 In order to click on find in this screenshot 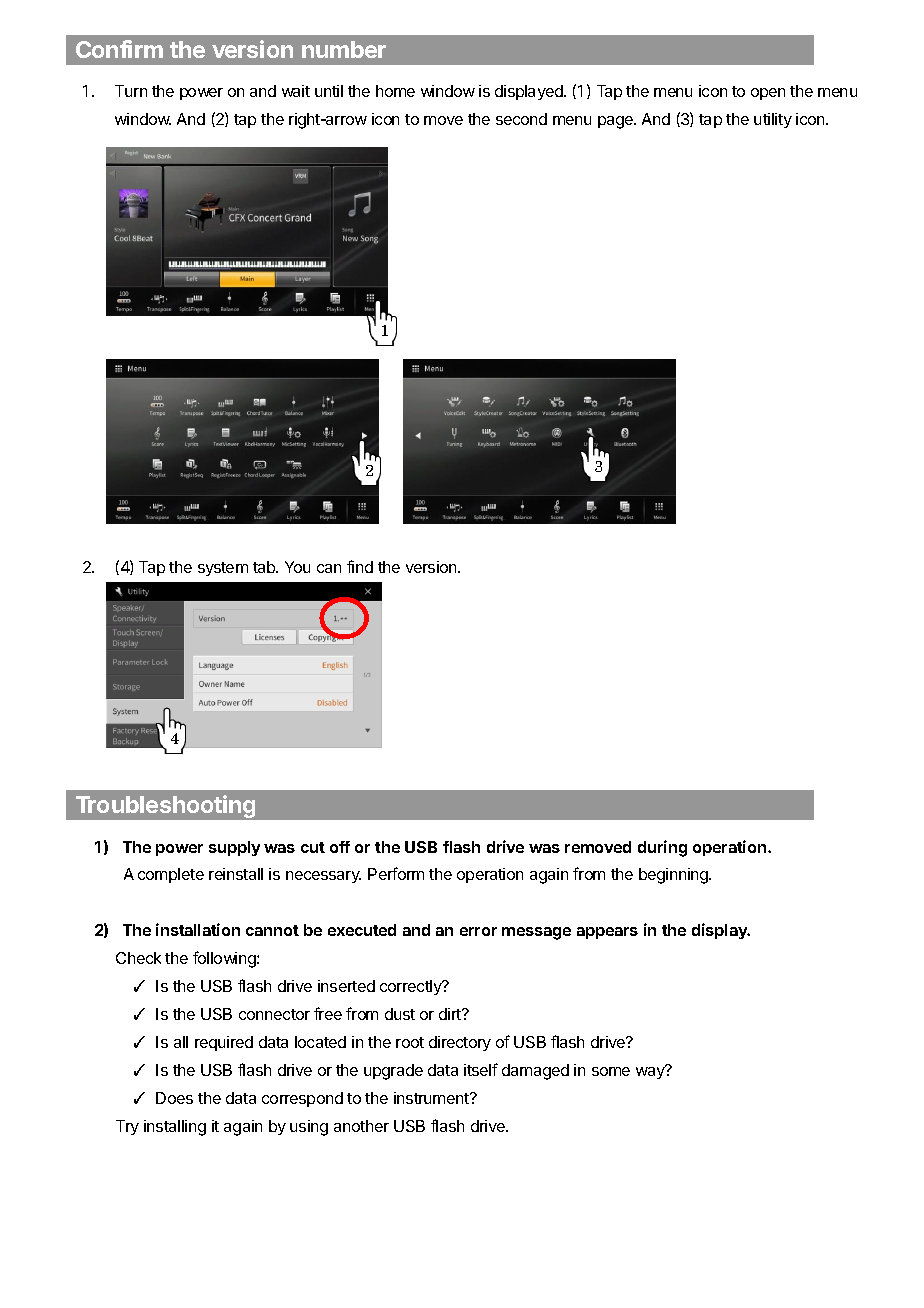, I will do `click(360, 566)`.
